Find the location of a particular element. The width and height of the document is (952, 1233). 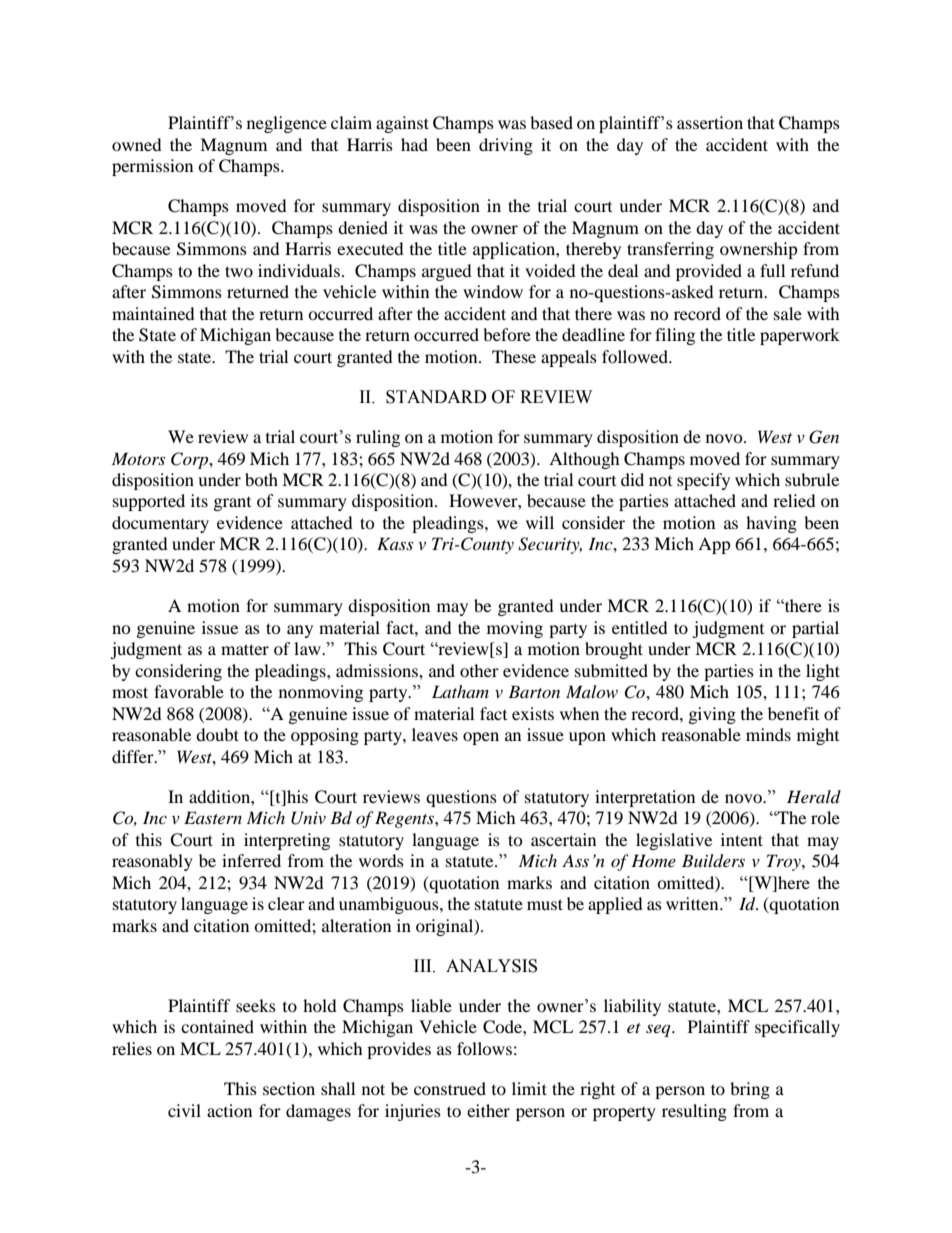

action is located at coordinates (229, 1110).
